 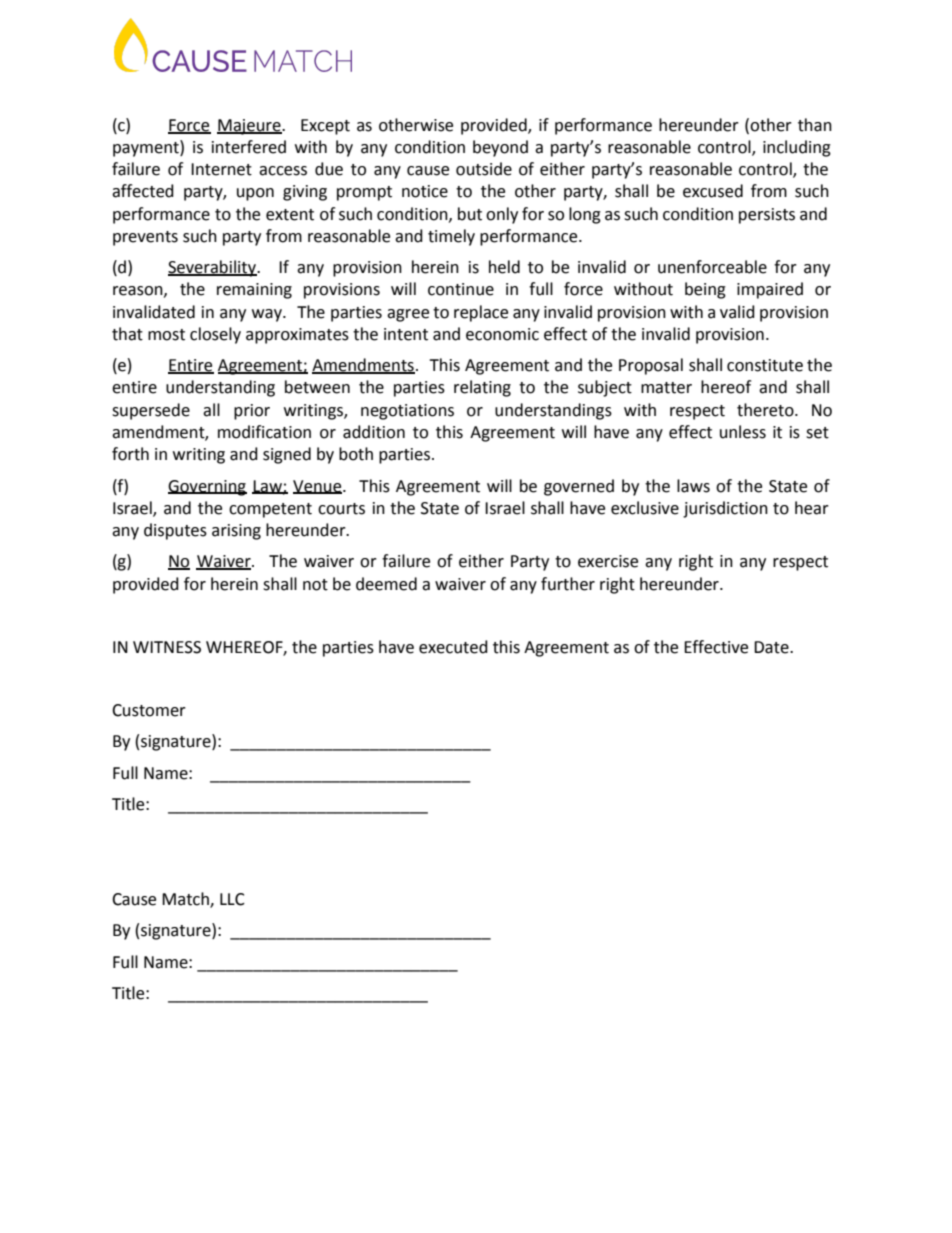 What do you see at coordinates (249, 147) in the screenshot?
I see `interfered` at bounding box center [249, 147].
